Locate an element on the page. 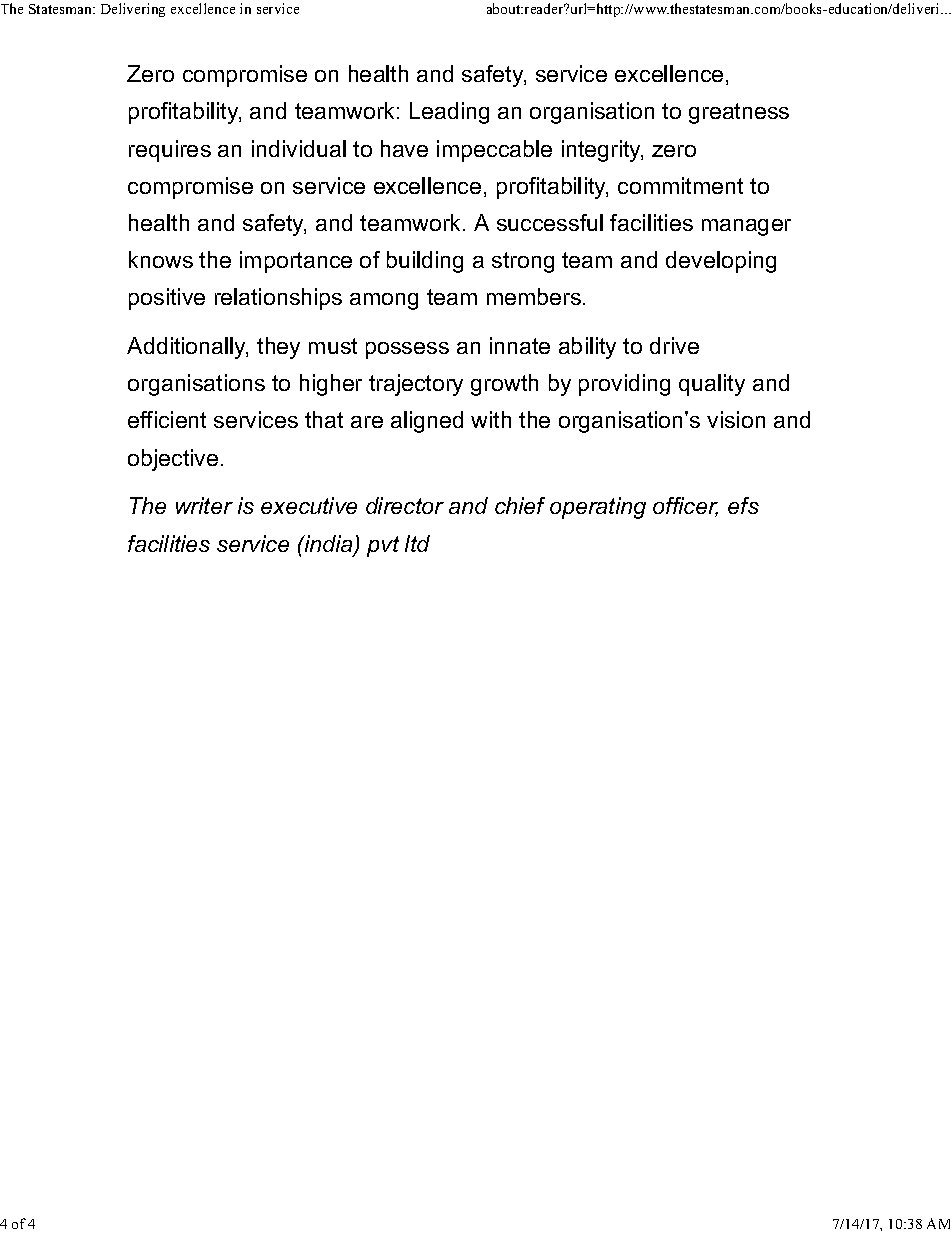  individual is located at coordinates (299, 148).
